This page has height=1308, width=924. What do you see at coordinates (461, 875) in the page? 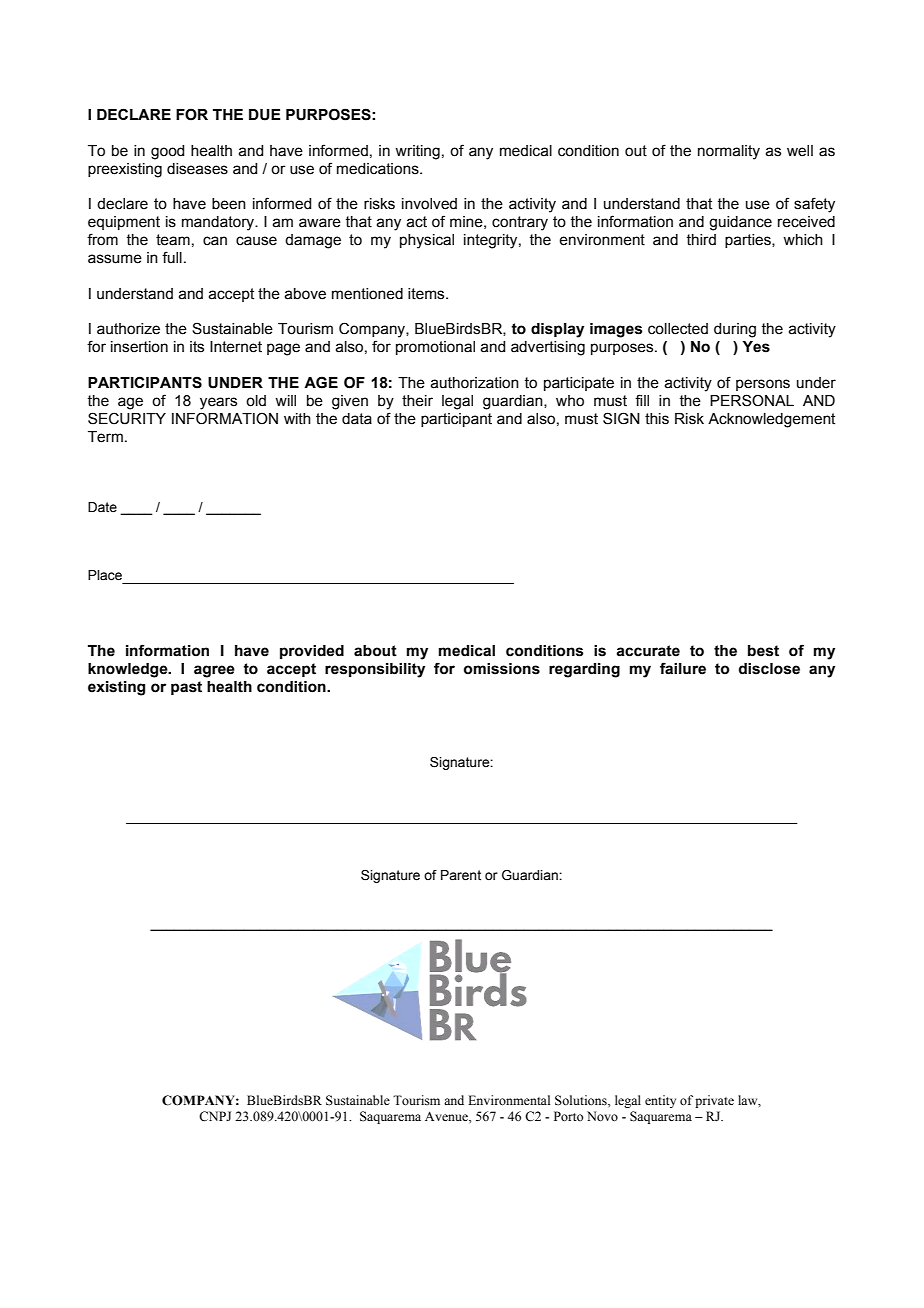
I see `Parent` at bounding box center [461, 875].
